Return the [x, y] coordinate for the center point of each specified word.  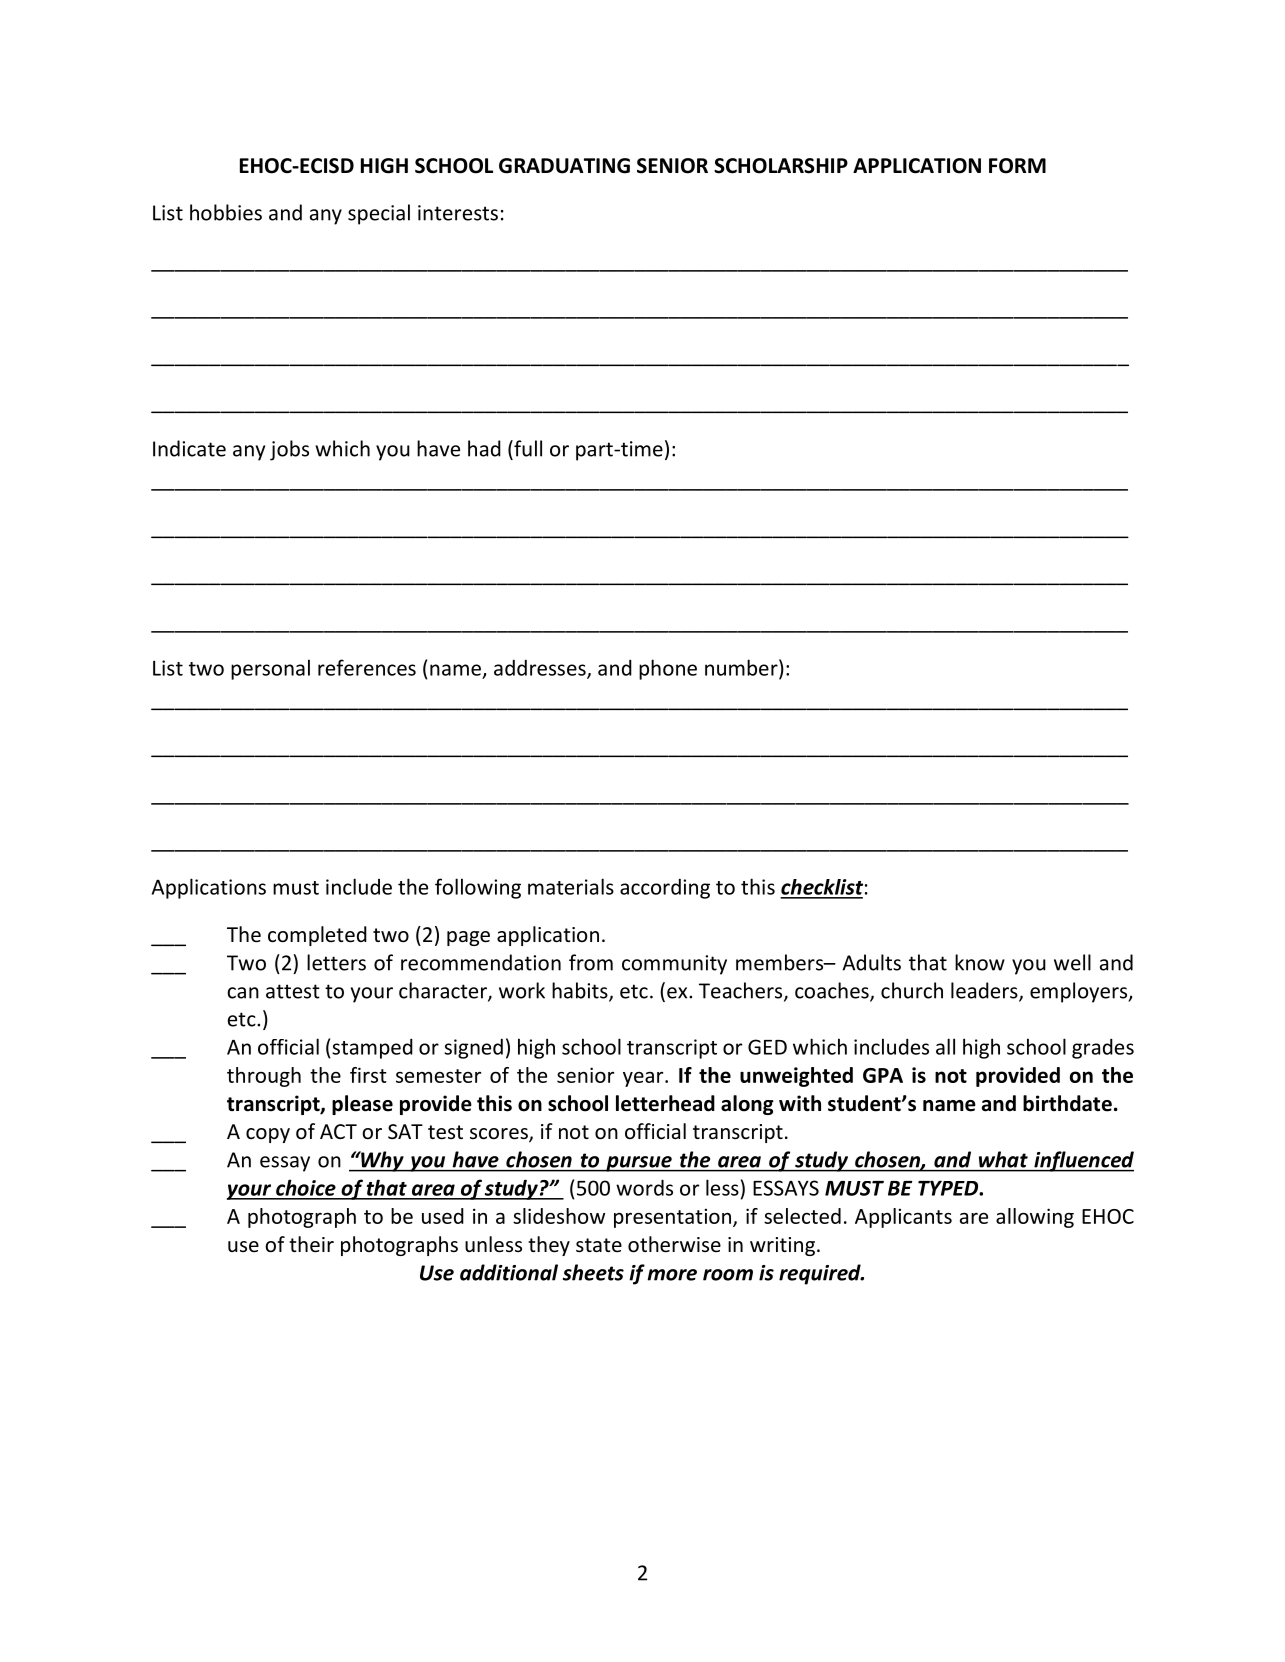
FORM [1017, 166]
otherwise [674, 1244]
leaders [985, 991]
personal [270, 669]
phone [668, 669]
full [527, 448]
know [980, 962]
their [311, 1244]
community [674, 965]
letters [336, 962]
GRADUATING [564, 166]
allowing [1035, 1218]
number [742, 668]
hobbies [226, 212]
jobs [289, 450]
